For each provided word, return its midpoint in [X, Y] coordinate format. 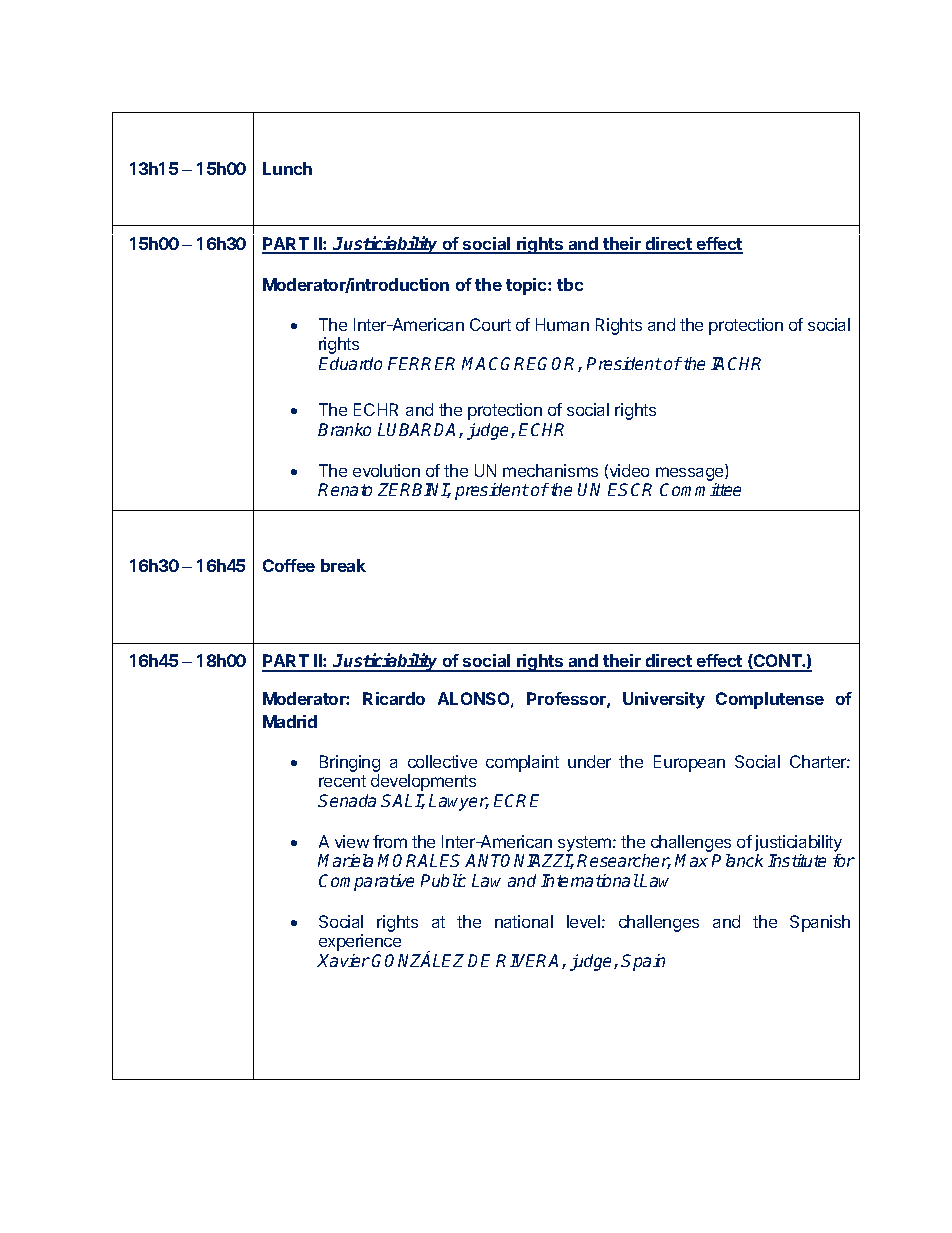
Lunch [287, 168]
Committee [700, 489]
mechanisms [550, 470]
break [343, 565]
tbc [570, 284]
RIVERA [529, 961]
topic [527, 286]
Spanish [820, 923]
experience [360, 942]
